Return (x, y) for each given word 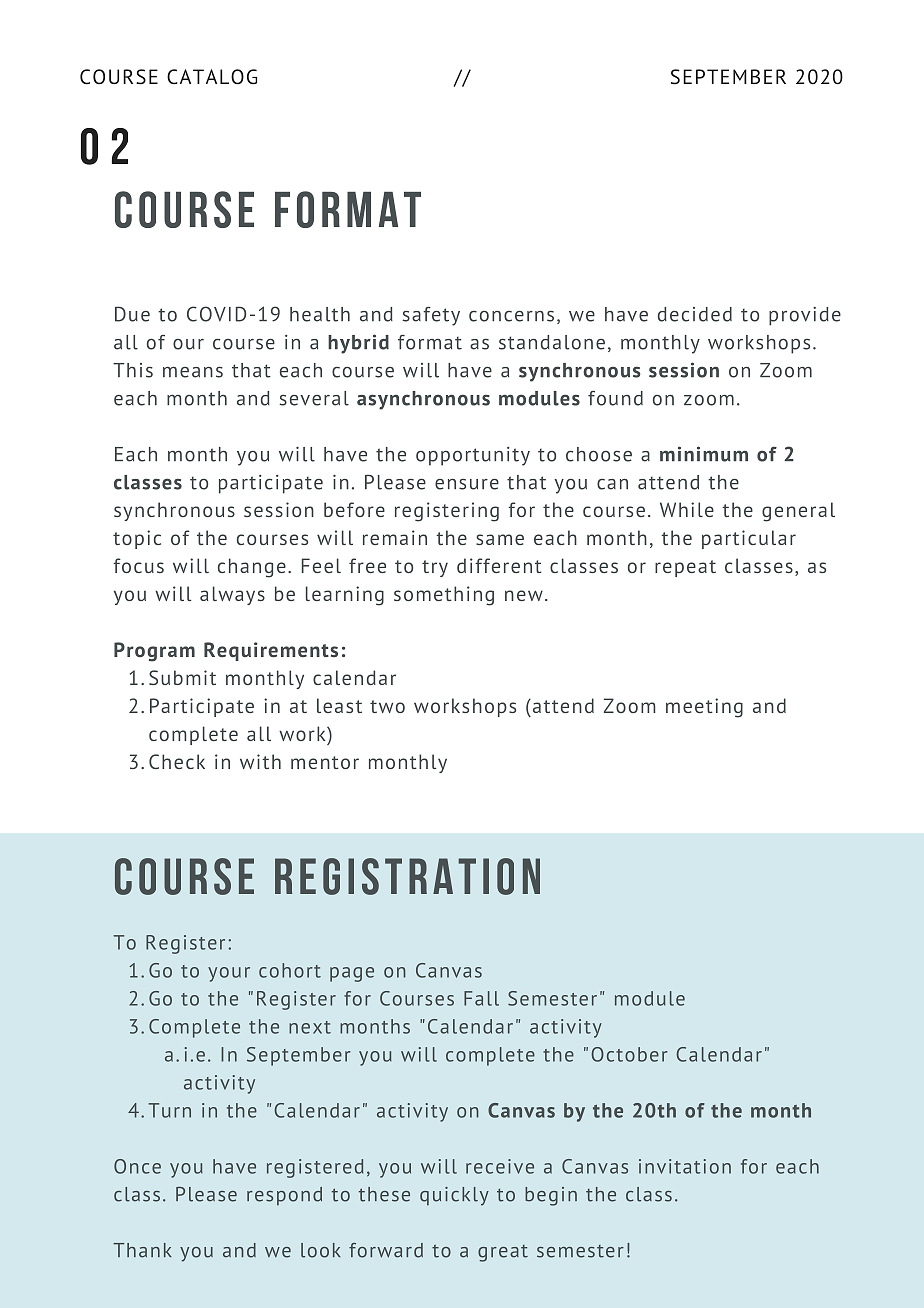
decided (695, 314)
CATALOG (212, 77)
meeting (704, 708)
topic (137, 539)
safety (431, 316)
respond (284, 1196)
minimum (704, 454)
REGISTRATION (407, 876)
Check (177, 761)
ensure (467, 484)
